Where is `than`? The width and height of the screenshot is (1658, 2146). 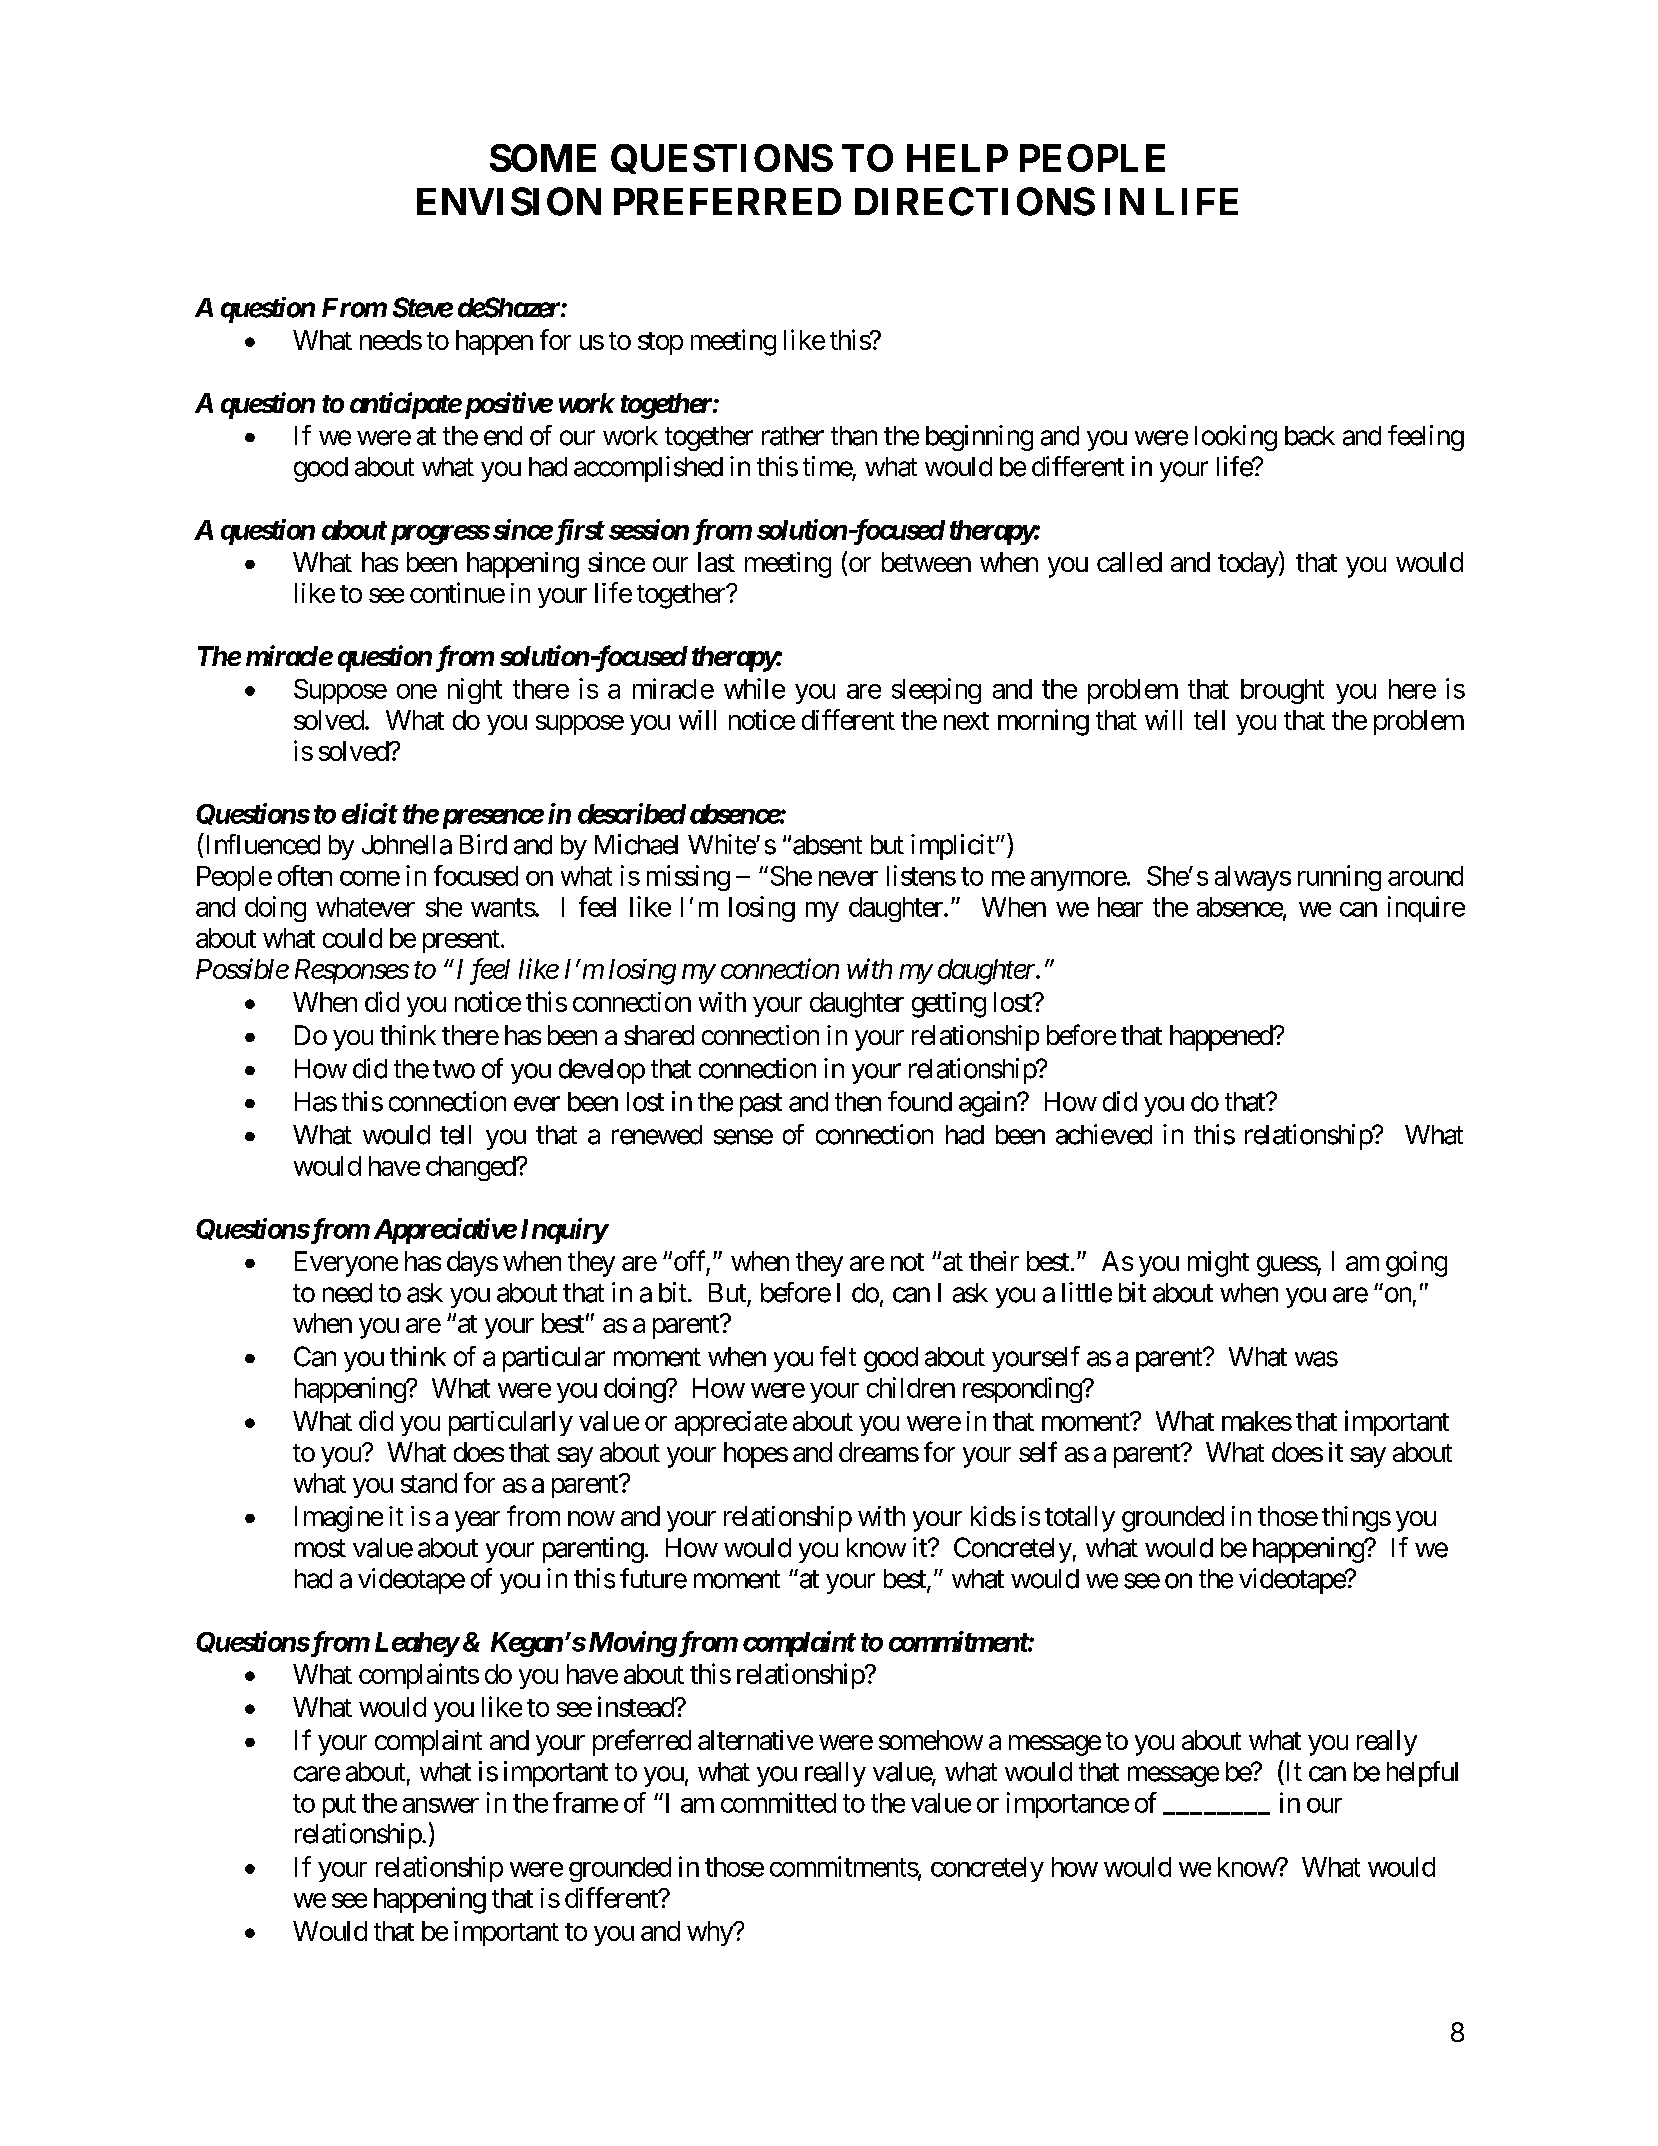
than is located at coordinates (854, 436).
